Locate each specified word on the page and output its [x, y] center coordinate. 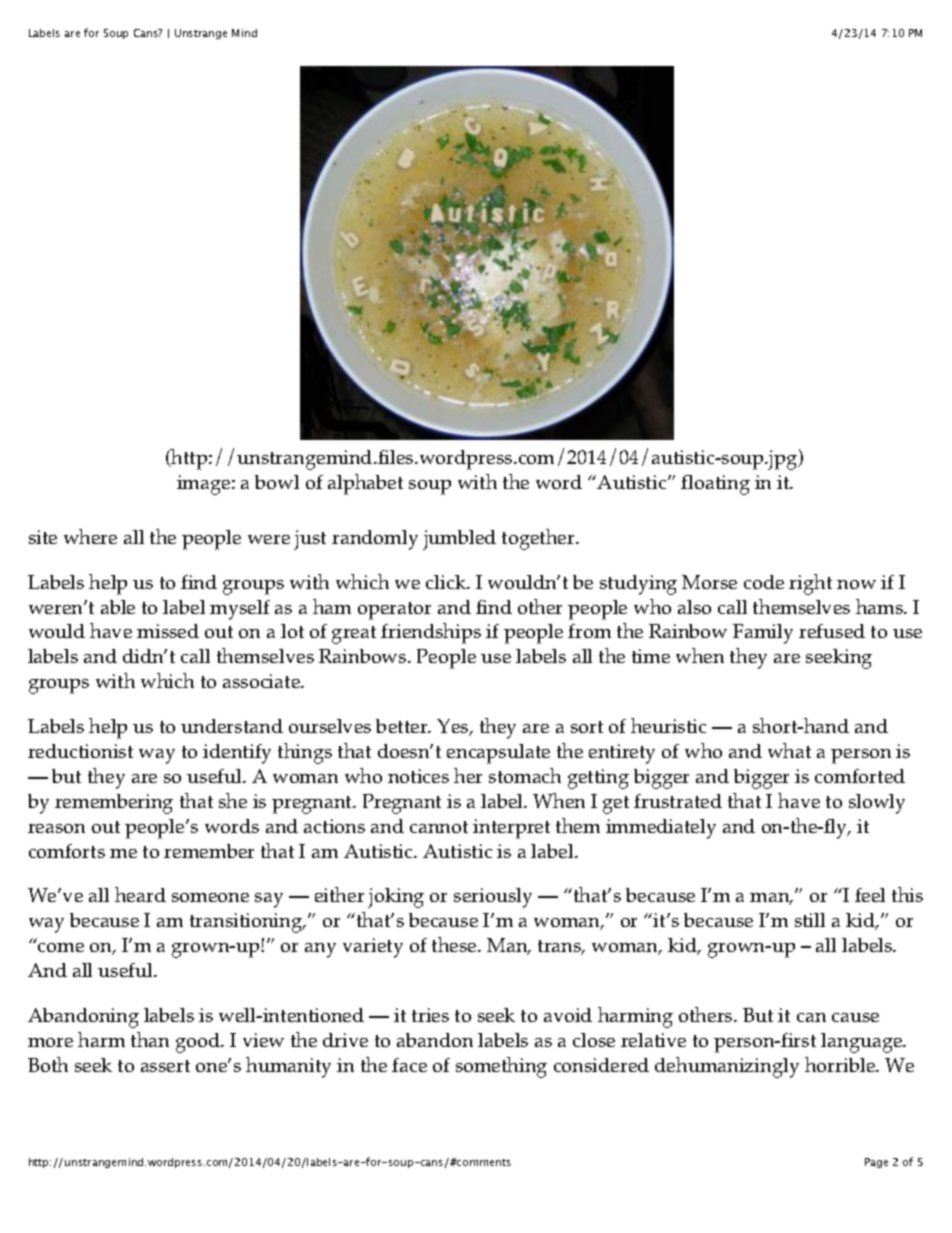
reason [56, 828]
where [90, 536]
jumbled [459, 540]
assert [165, 1066]
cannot [439, 827]
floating [715, 485]
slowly [877, 804]
